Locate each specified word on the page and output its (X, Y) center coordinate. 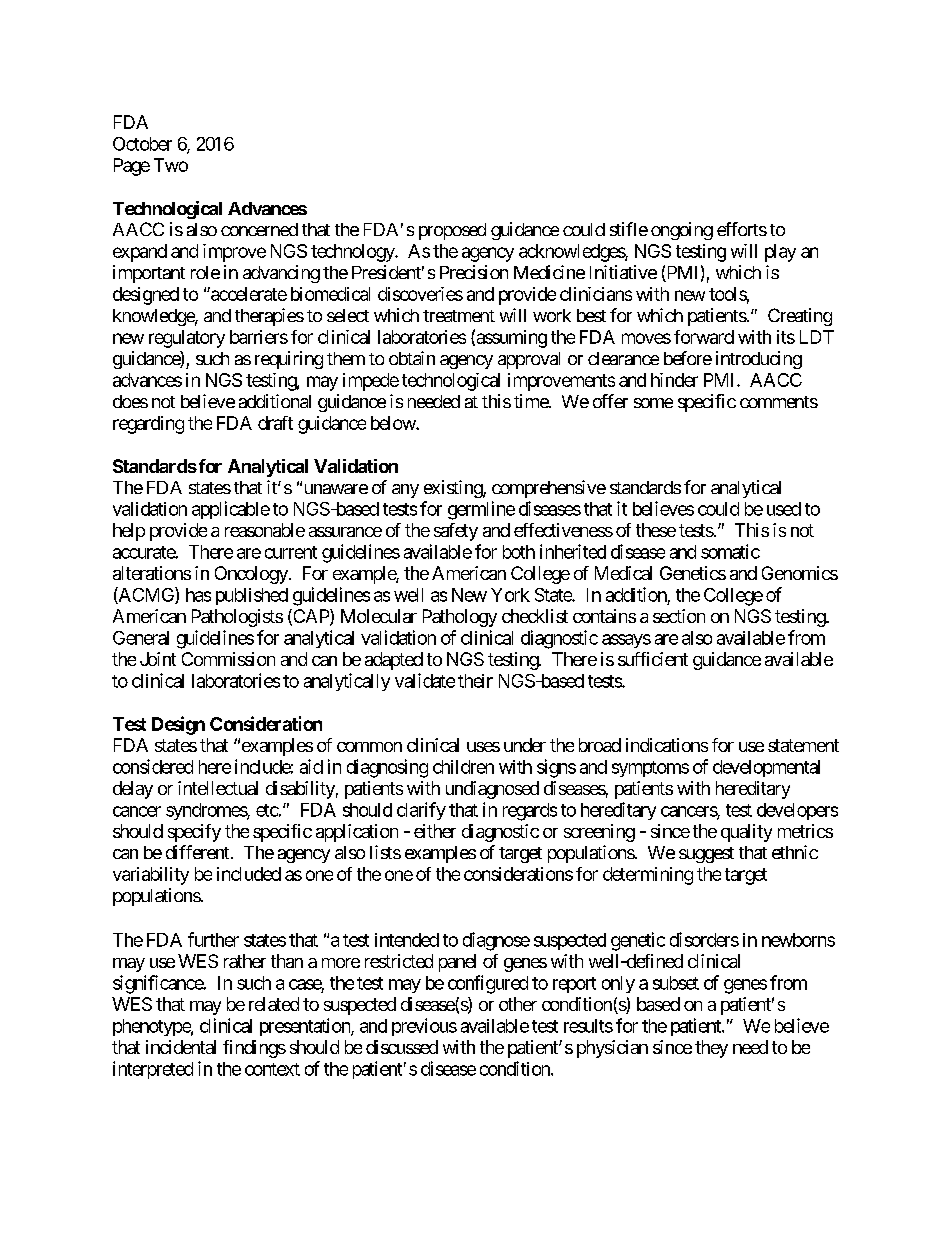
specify (194, 833)
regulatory (187, 339)
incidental (181, 1047)
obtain (412, 358)
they (711, 1049)
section (679, 616)
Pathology (460, 618)
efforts (742, 229)
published (252, 596)
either (435, 831)
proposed (452, 231)
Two (171, 165)
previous (424, 1027)
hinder (674, 380)
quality (746, 833)
